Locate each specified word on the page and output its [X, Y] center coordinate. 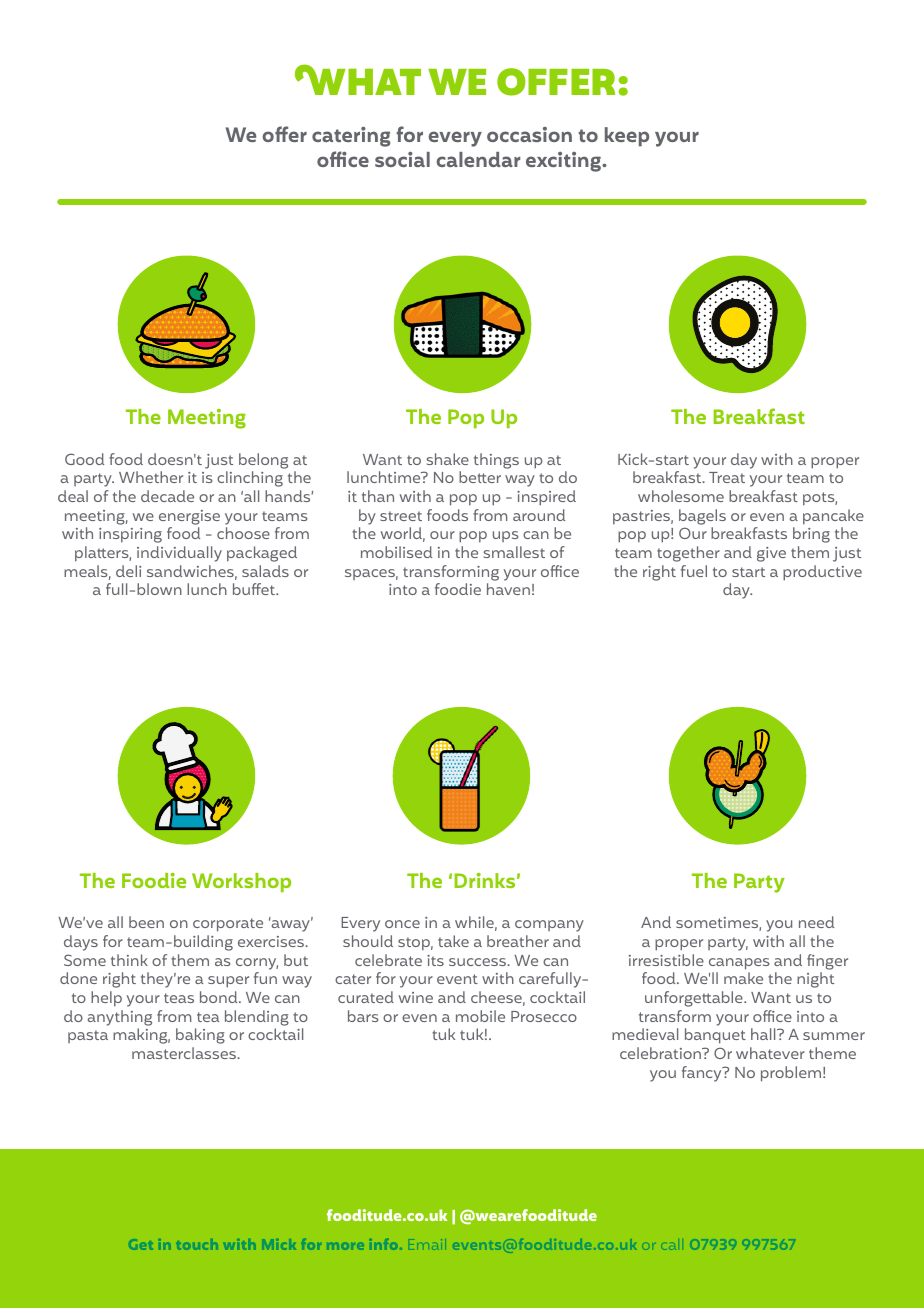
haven [508, 589]
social [402, 159]
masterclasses [185, 1053]
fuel [694, 571]
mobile [480, 1016]
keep [627, 137]
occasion [529, 134]
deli [128, 571]
